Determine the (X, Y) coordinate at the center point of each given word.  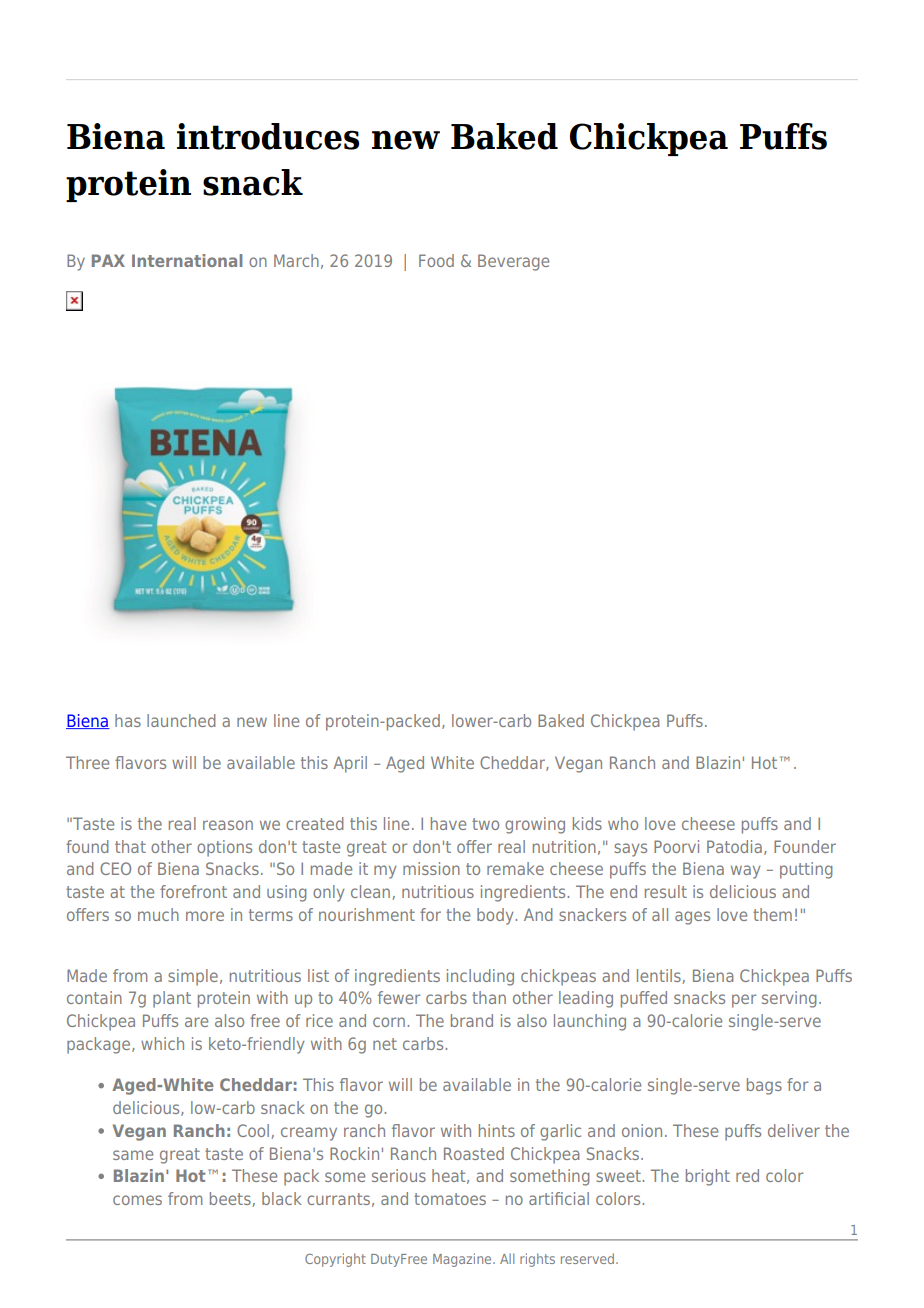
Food (436, 260)
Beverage (513, 262)
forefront (193, 891)
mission (431, 868)
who (623, 823)
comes (137, 1200)
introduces (268, 136)
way (745, 872)
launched (181, 720)
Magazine (463, 1260)
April (350, 764)
